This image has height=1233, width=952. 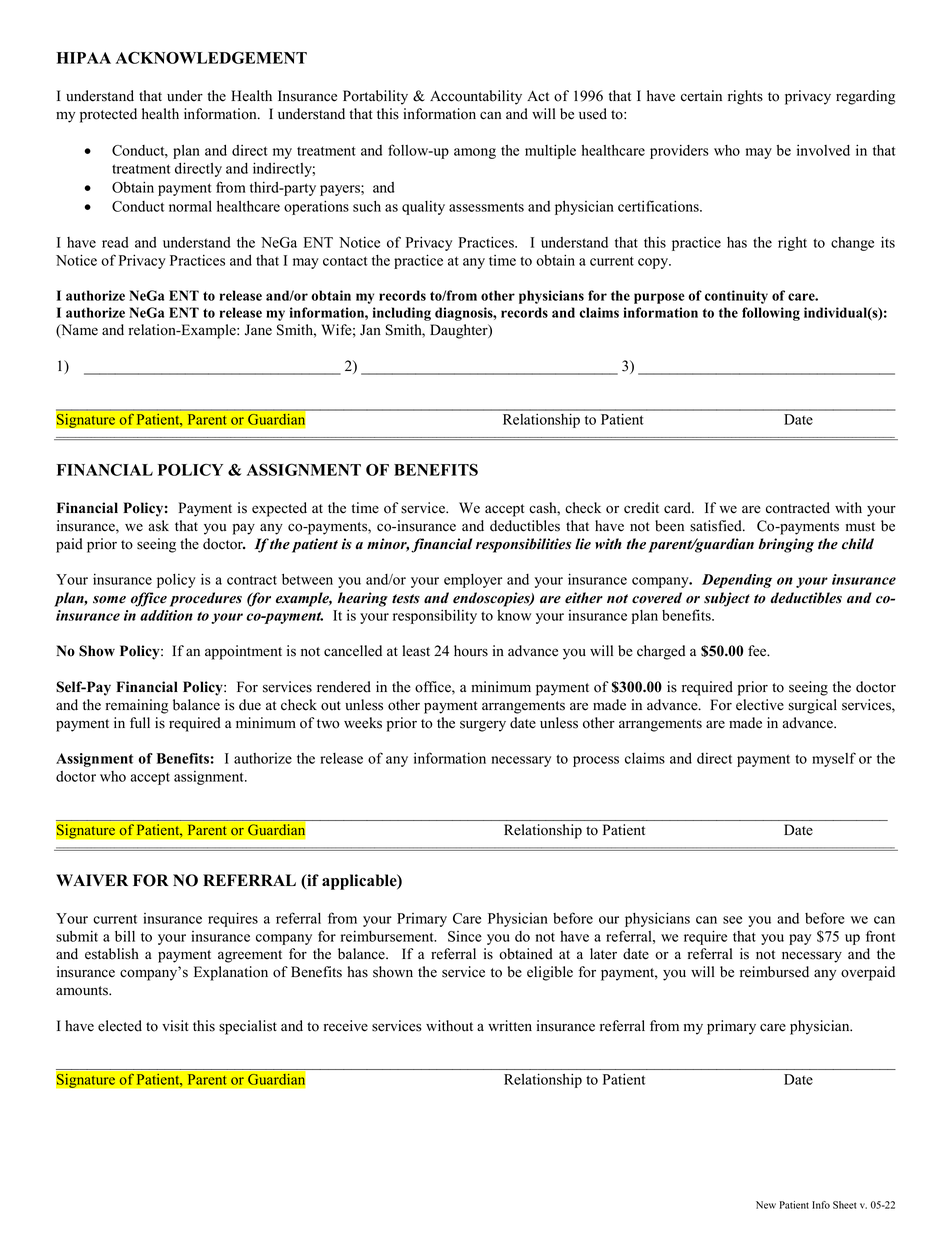 What do you see at coordinates (758, 651) in the image?
I see `fee` at bounding box center [758, 651].
